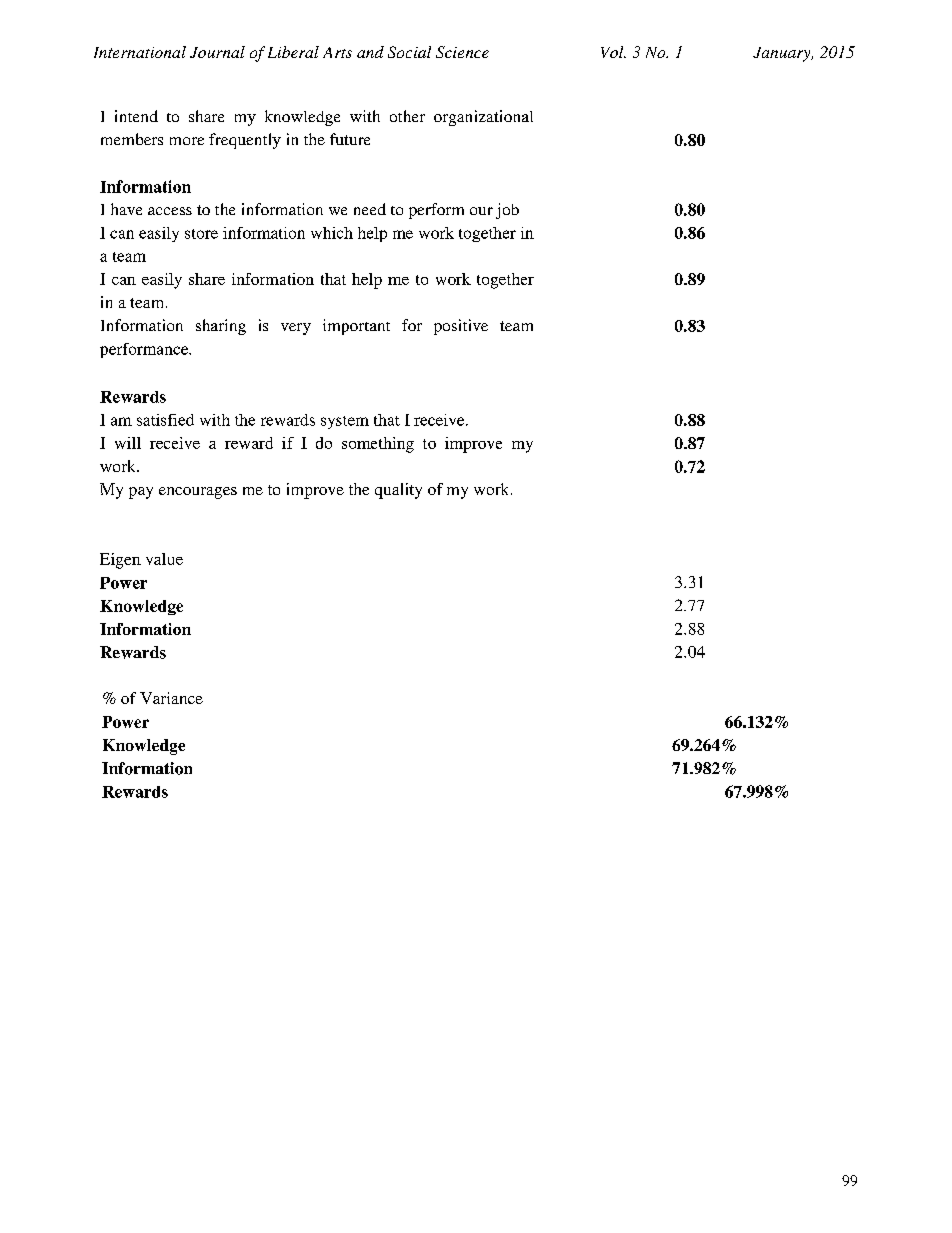 This screenshot has width=952, height=1233. I want to click on positive, so click(461, 327).
